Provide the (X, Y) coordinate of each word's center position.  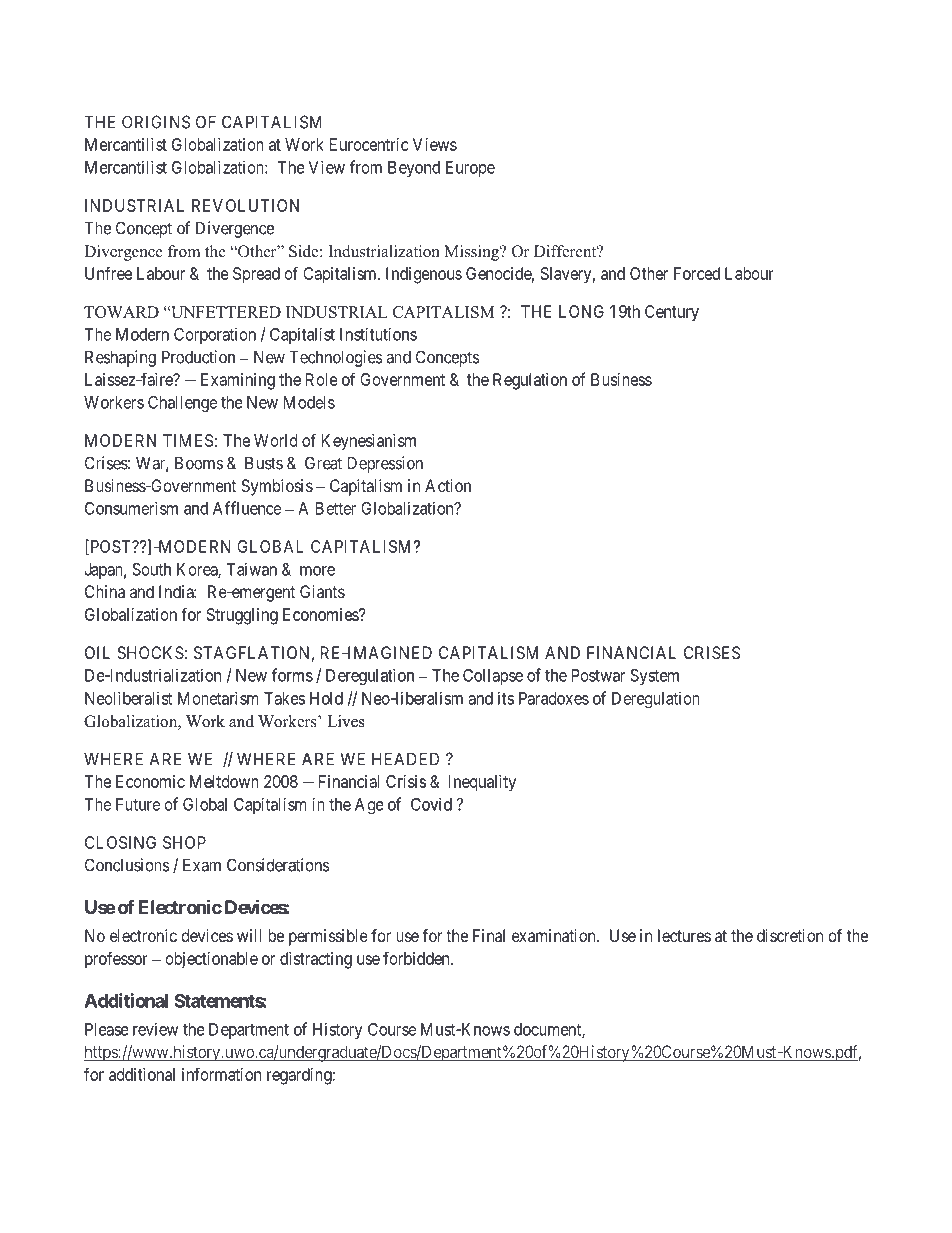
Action (448, 485)
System (654, 677)
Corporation (215, 335)
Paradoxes (554, 698)
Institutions (378, 334)
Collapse (493, 676)
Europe (470, 169)
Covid (431, 804)
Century (672, 313)
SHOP (184, 842)
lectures (684, 935)
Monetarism (218, 698)
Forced (697, 273)
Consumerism (131, 508)
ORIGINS (156, 122)
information (221, 1074)
